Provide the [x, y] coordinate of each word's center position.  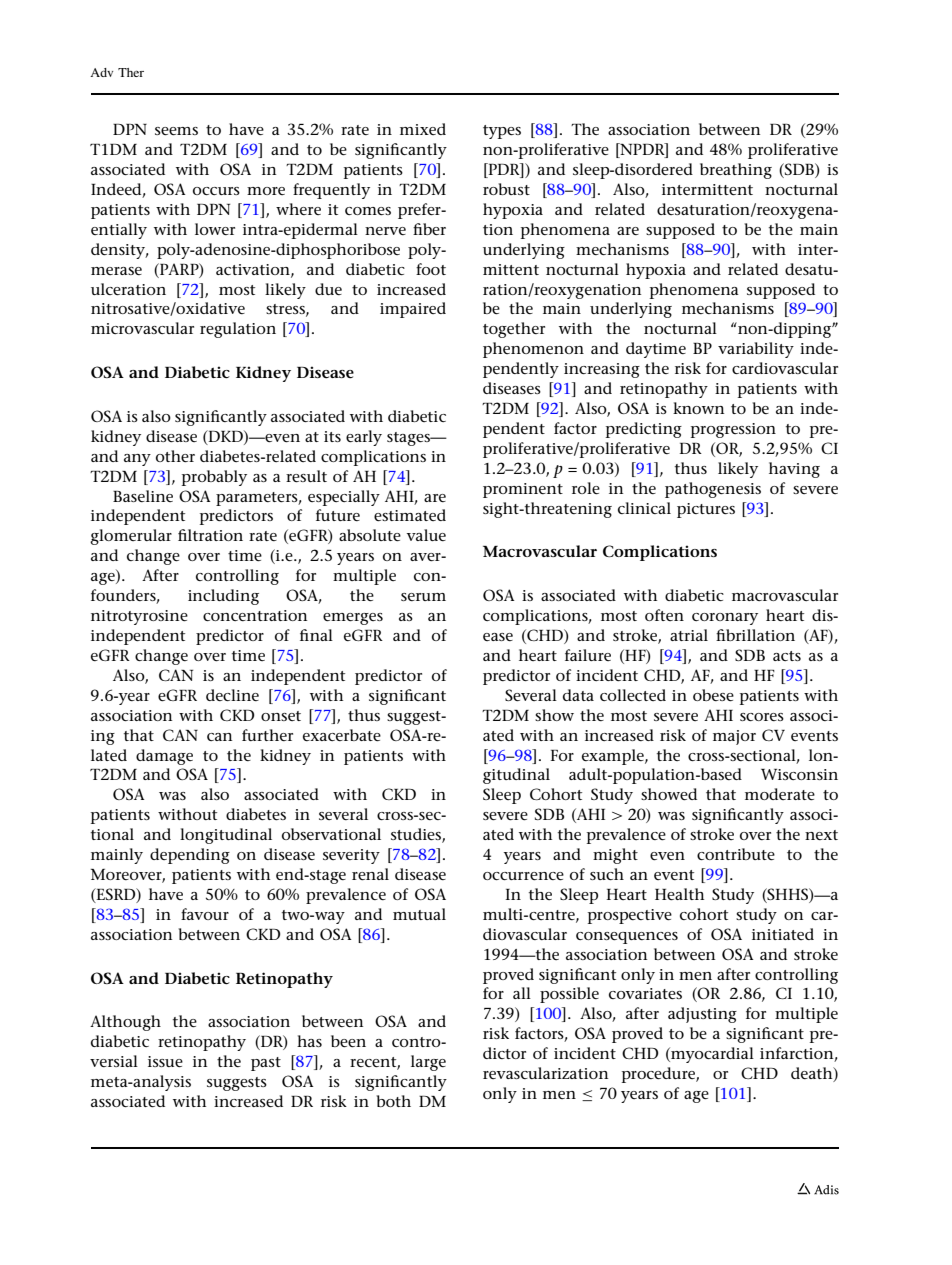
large [428, 1063]
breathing [736, 171]
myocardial [711, 1055]
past [266, 1064]
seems [176, 131]
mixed [423, 129]
